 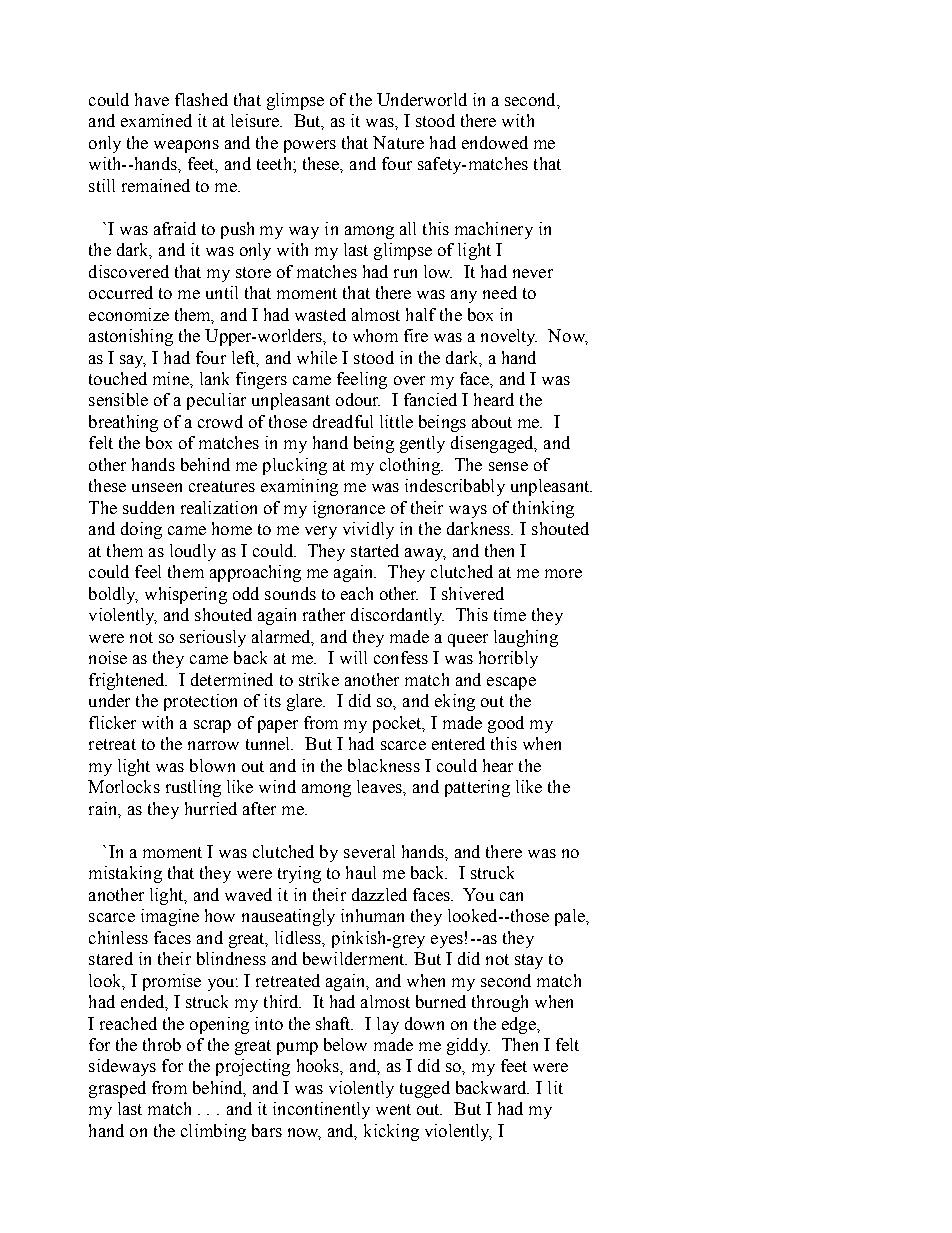 I want to click on endowed, so click(x=495, y=142).
